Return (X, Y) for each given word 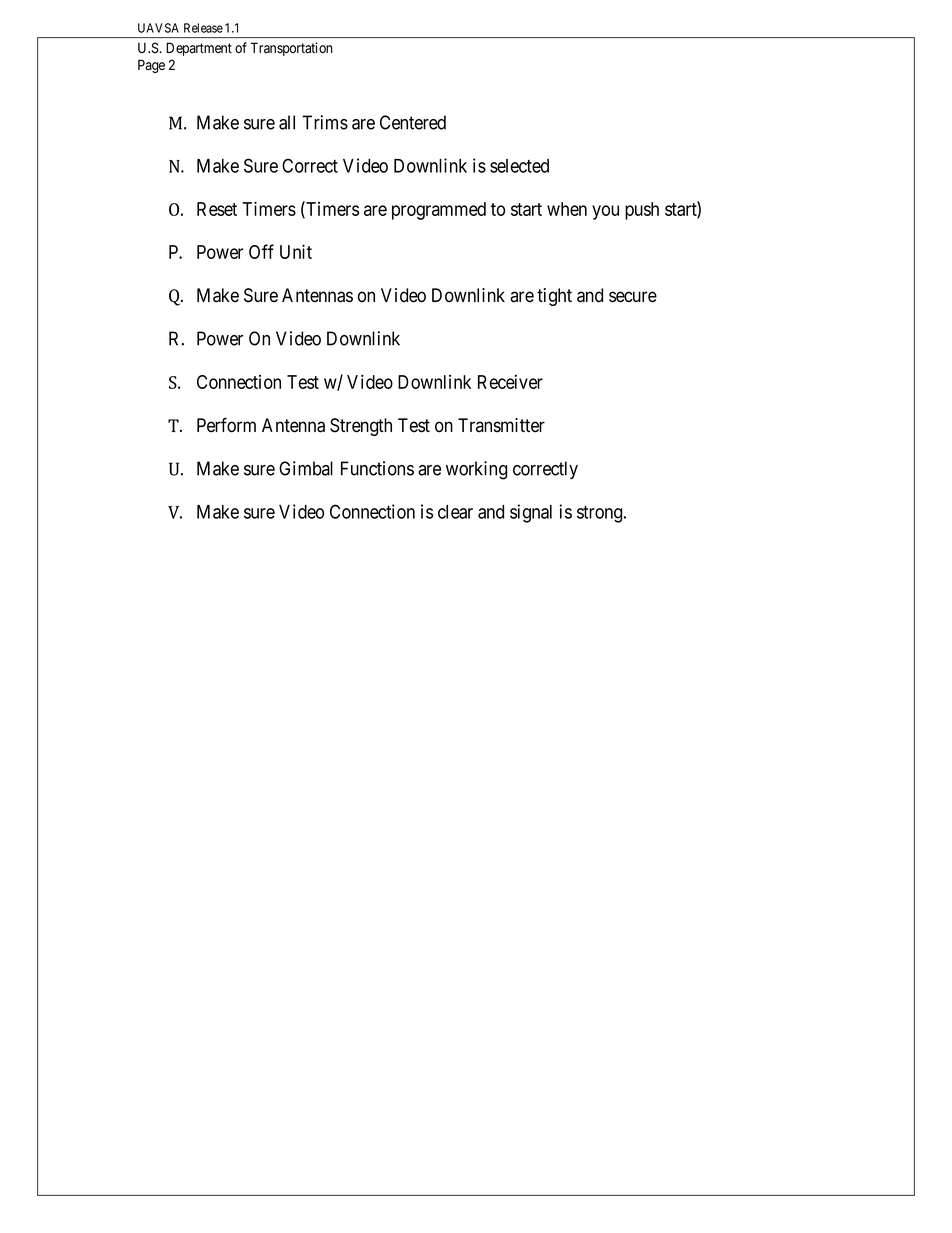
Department (199, 49)
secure (633, 297)
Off (261, 251)
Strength (361, 427)
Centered (413, 122)
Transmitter (501, 425)
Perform (226, 425)
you (605, 212)
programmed (439, 211)
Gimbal (306, 468)
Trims (325, 122)
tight (554, 297)
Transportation (292, 49)
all (287, 122)
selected (519, 166)
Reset (217, 209)
